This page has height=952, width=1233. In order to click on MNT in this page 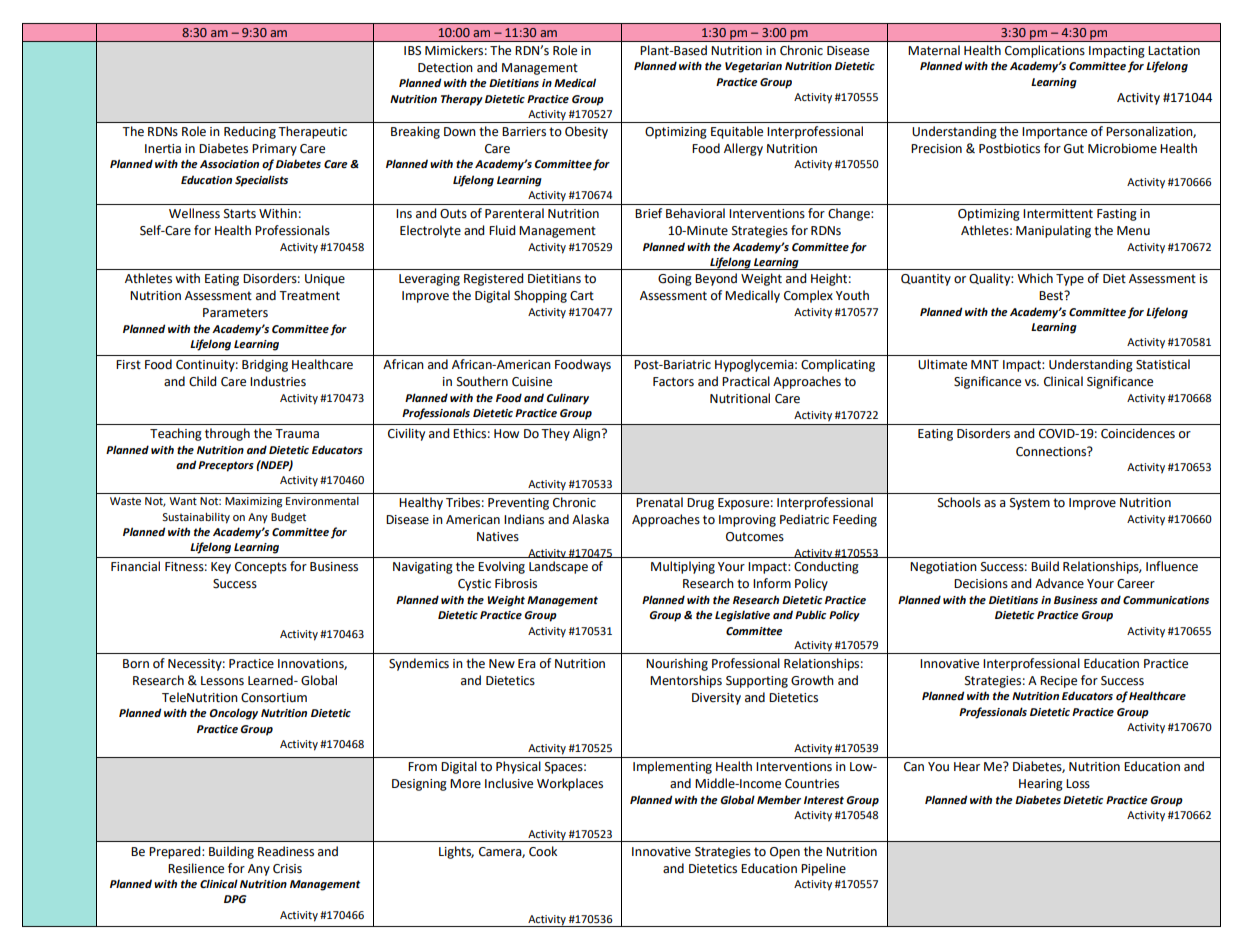, I will do `click(985, 364)`.
